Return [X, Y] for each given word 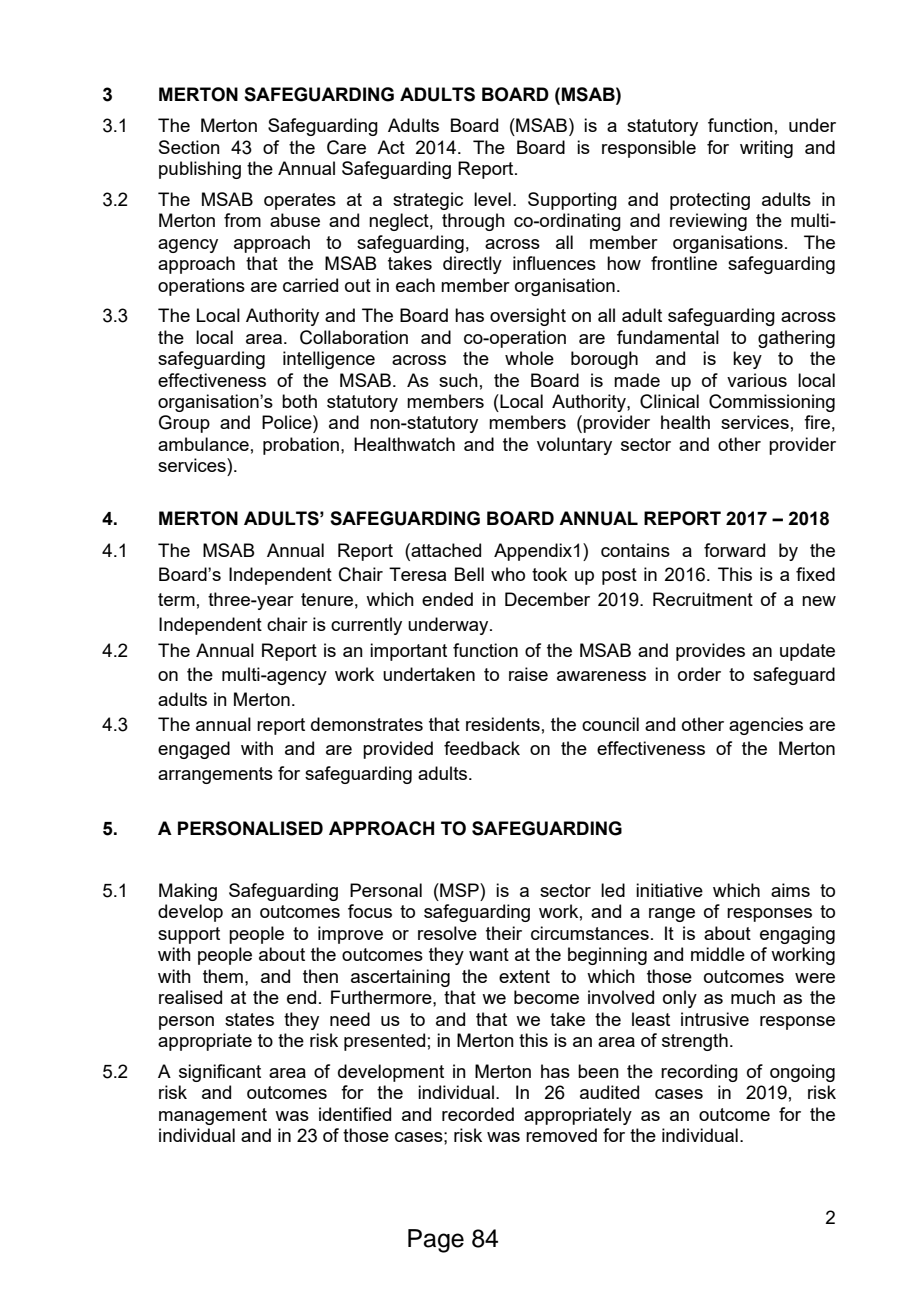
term [176, 599]
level [492, 199]
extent [524, 976]
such [458, 380]
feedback [482, 748]
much [753, 997]
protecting [710, 201]
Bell [469, 574]
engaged [194, 750]
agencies [766, 726]
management [213, 1116]
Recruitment [703, 599]
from [242, 220]
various [757, 380]
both [299, 401]
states [249, 1019]
